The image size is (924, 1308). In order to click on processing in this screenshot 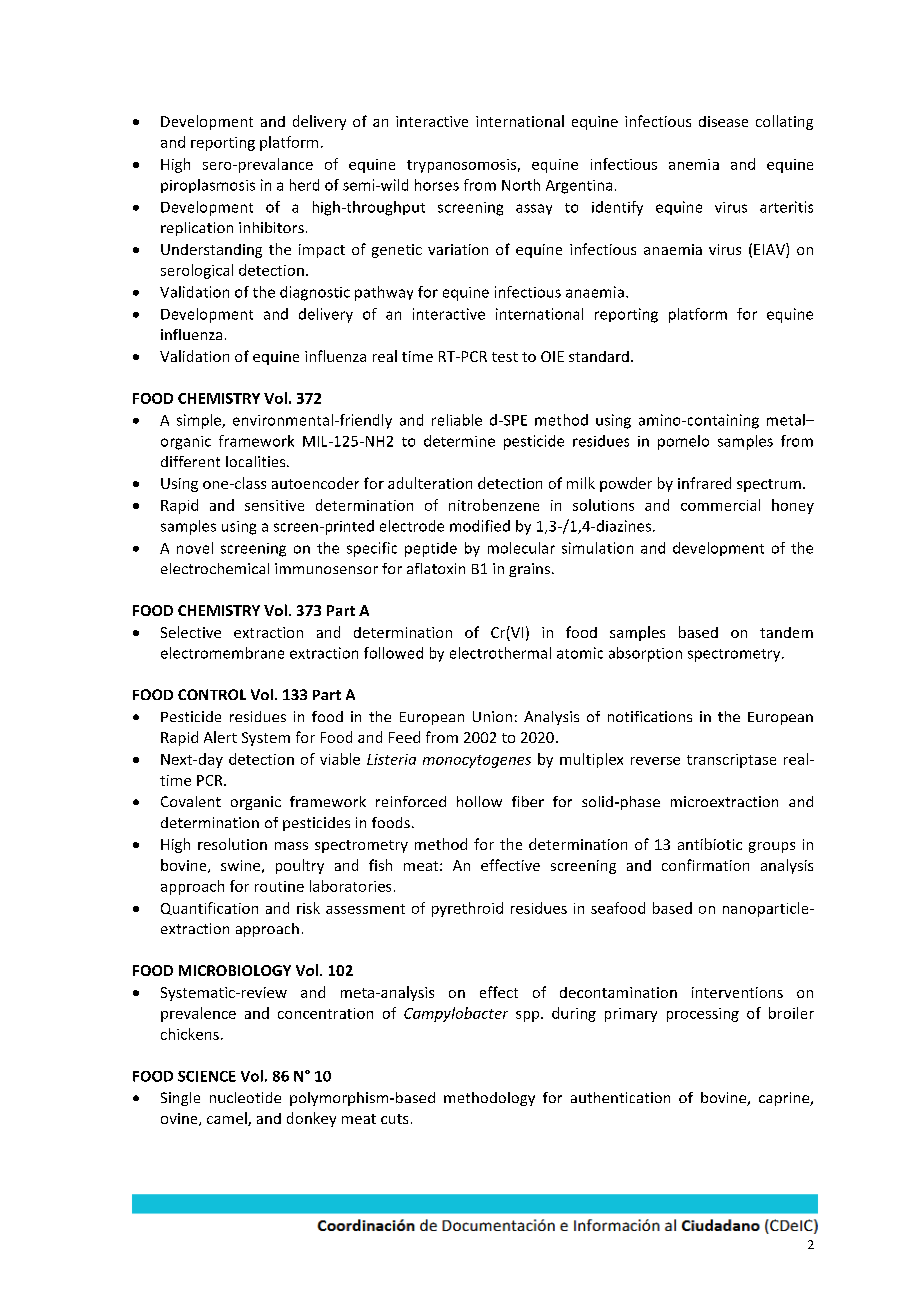, I will do `click(703, 1015)`.
